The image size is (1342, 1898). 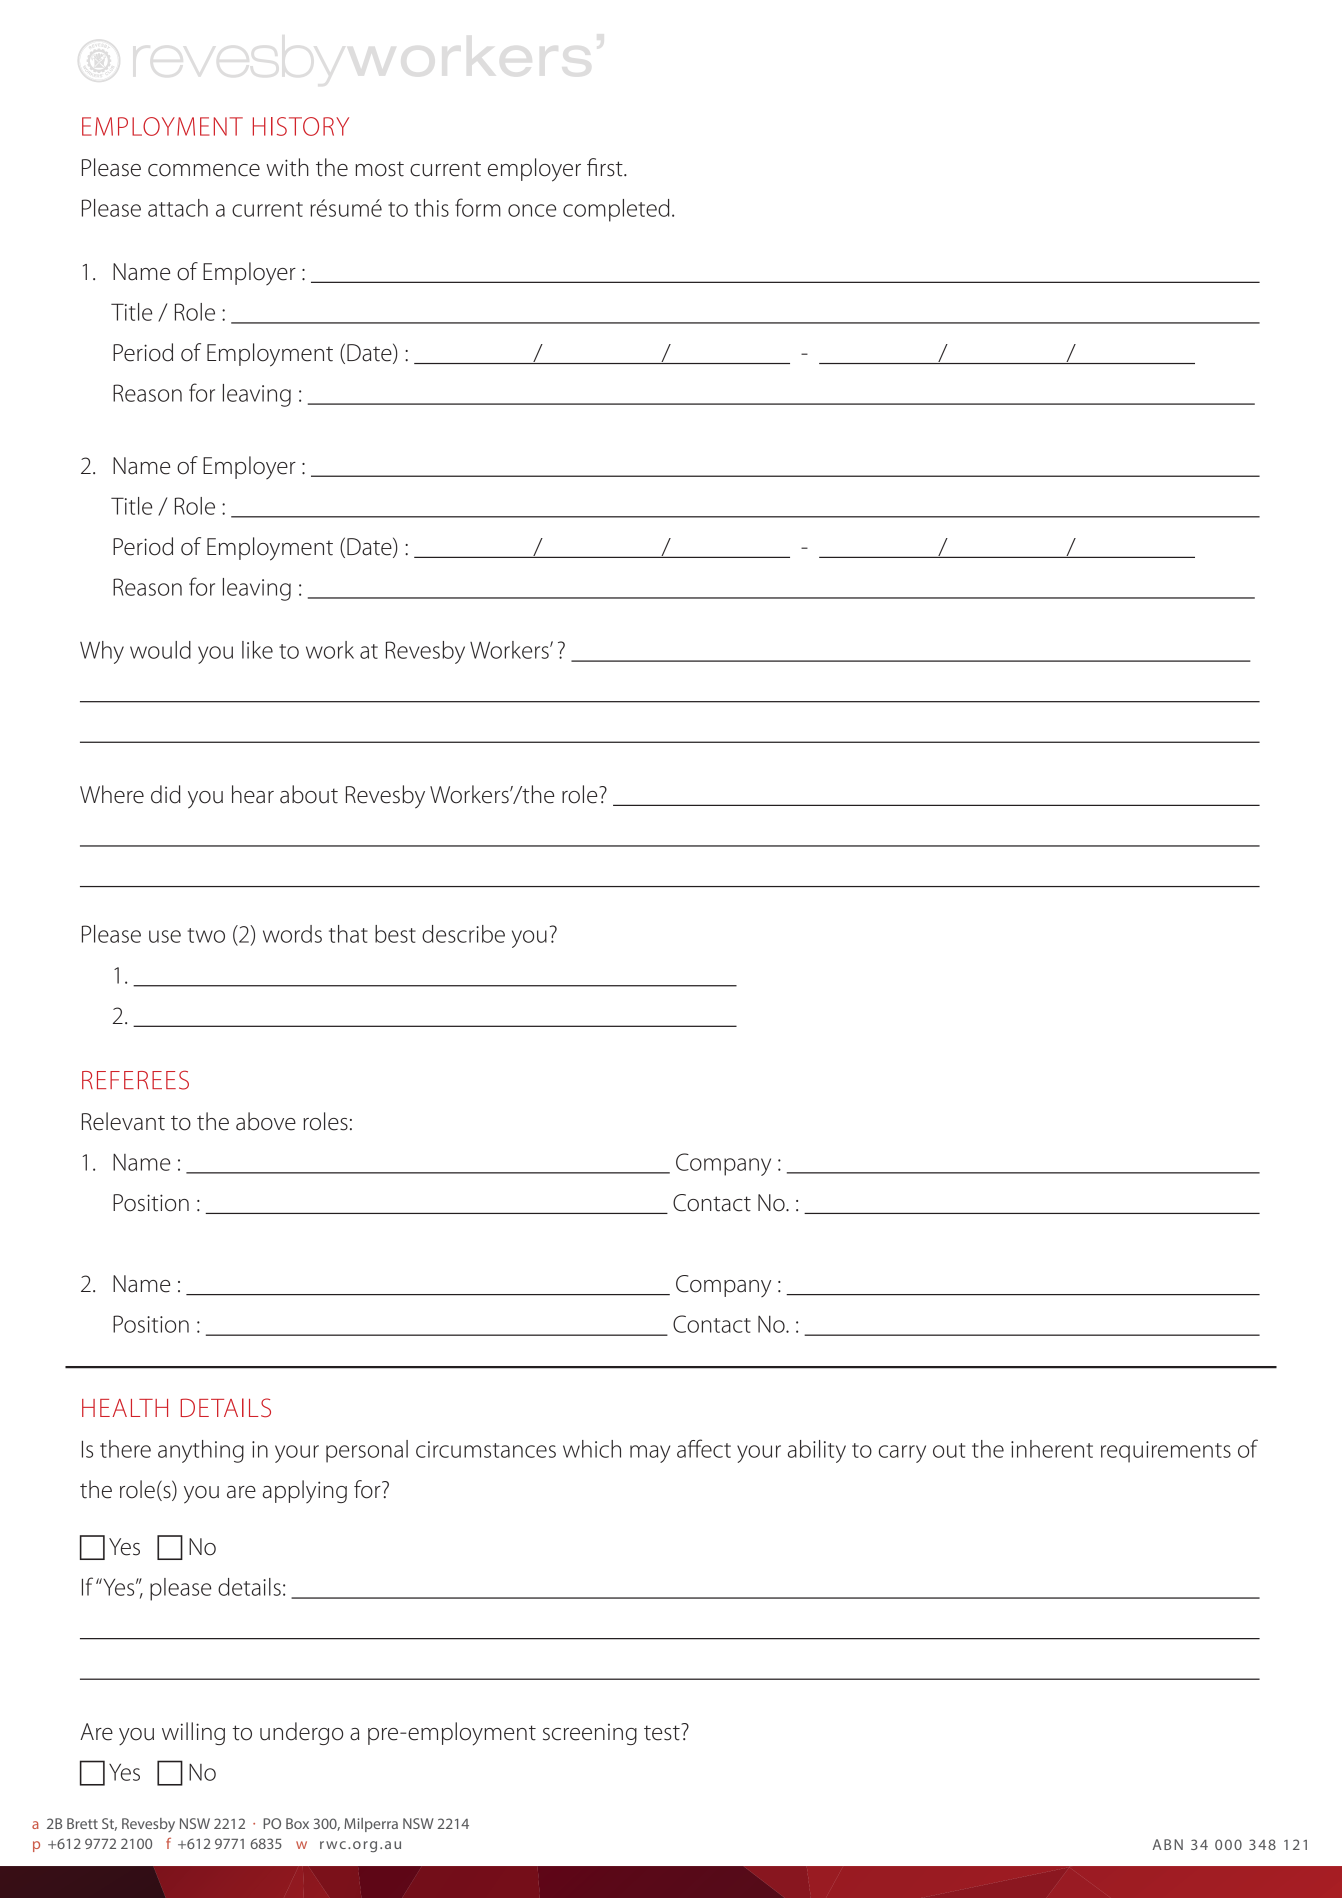 I want to click on willing, so click(x=193, y=1733).
